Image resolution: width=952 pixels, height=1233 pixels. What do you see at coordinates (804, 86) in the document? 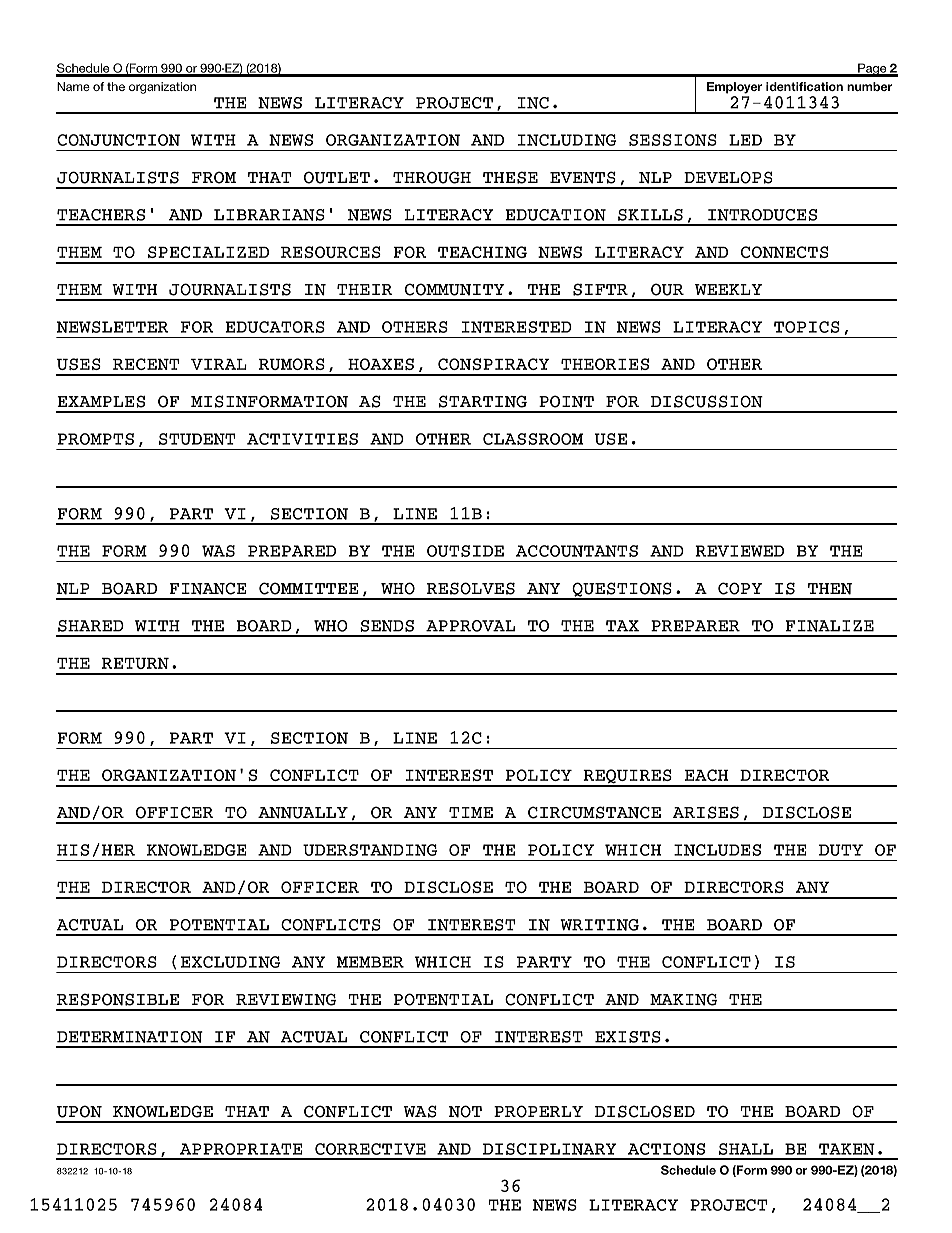
I see `identification` at bounding box center [804, 86].
